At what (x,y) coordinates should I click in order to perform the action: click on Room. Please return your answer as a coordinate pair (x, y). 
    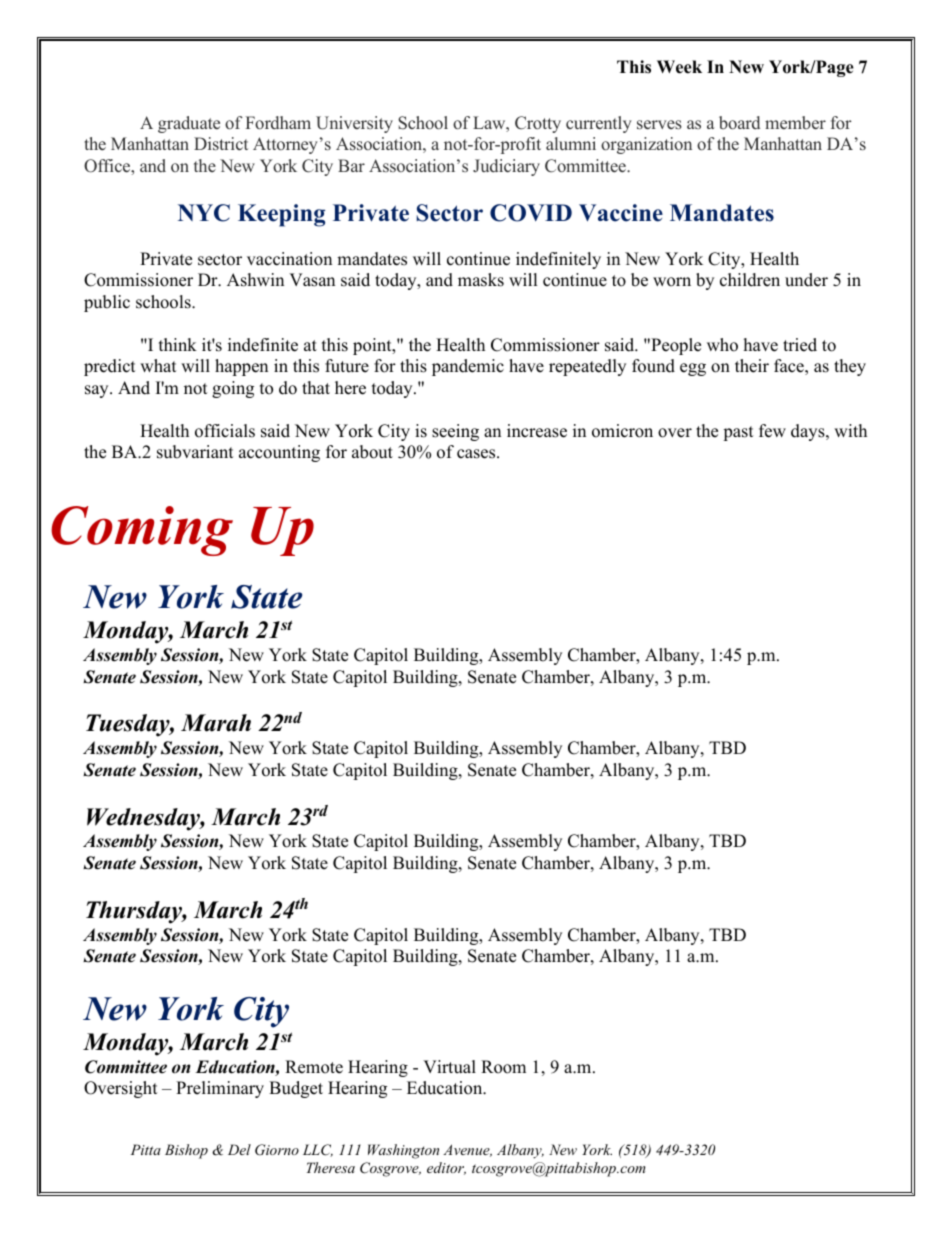
    Looking at the image, I should click on (503, 1067).
